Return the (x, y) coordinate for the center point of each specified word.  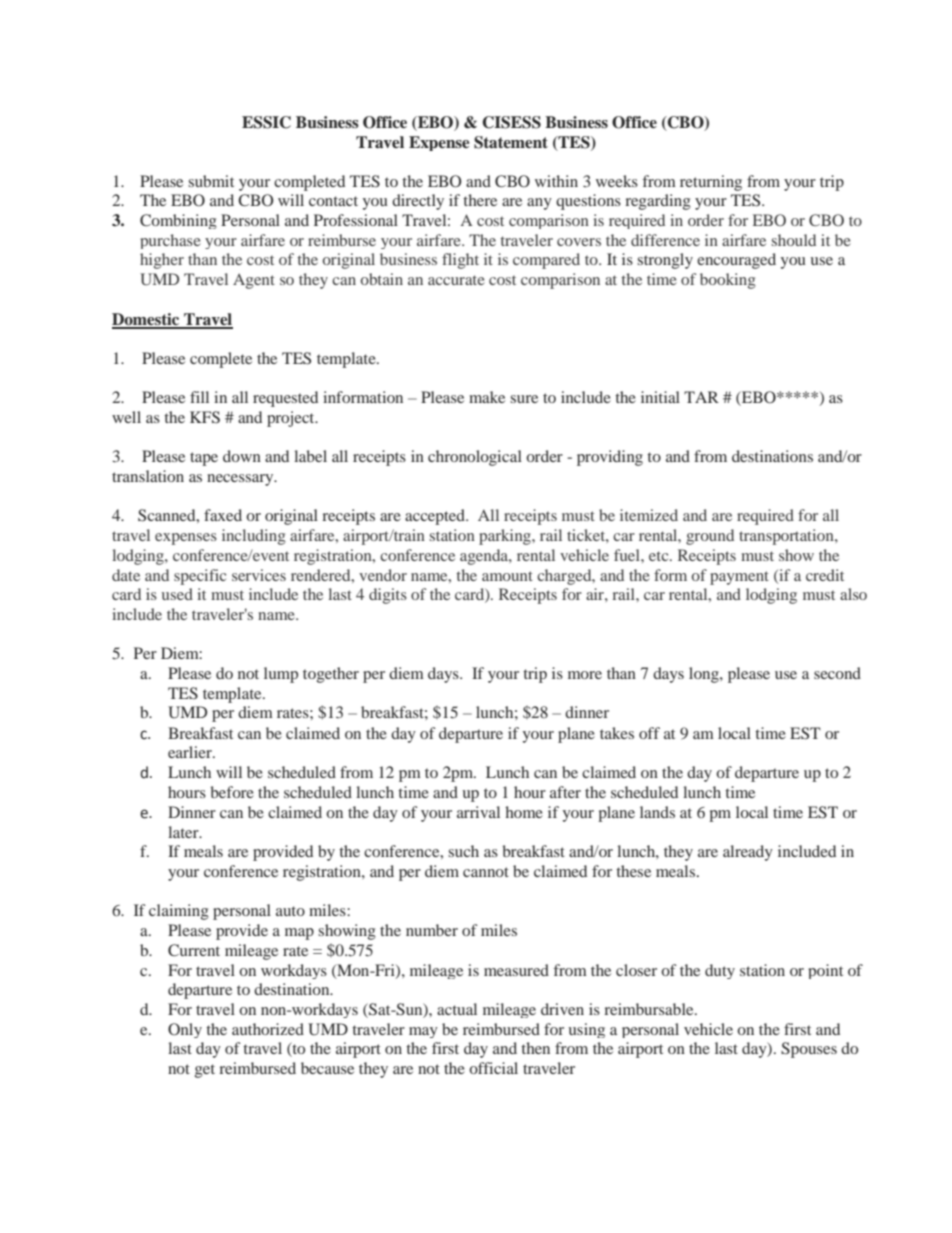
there (480, 200)
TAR (701, 397)
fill (199, 397)
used (177, 594)
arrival (478, 812)
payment (739, 578)
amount (507, 576)
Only (185, 1030)
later (184, 832)
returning (711, 183)
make (487, 397)
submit (211, 181)
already (748, 853)
